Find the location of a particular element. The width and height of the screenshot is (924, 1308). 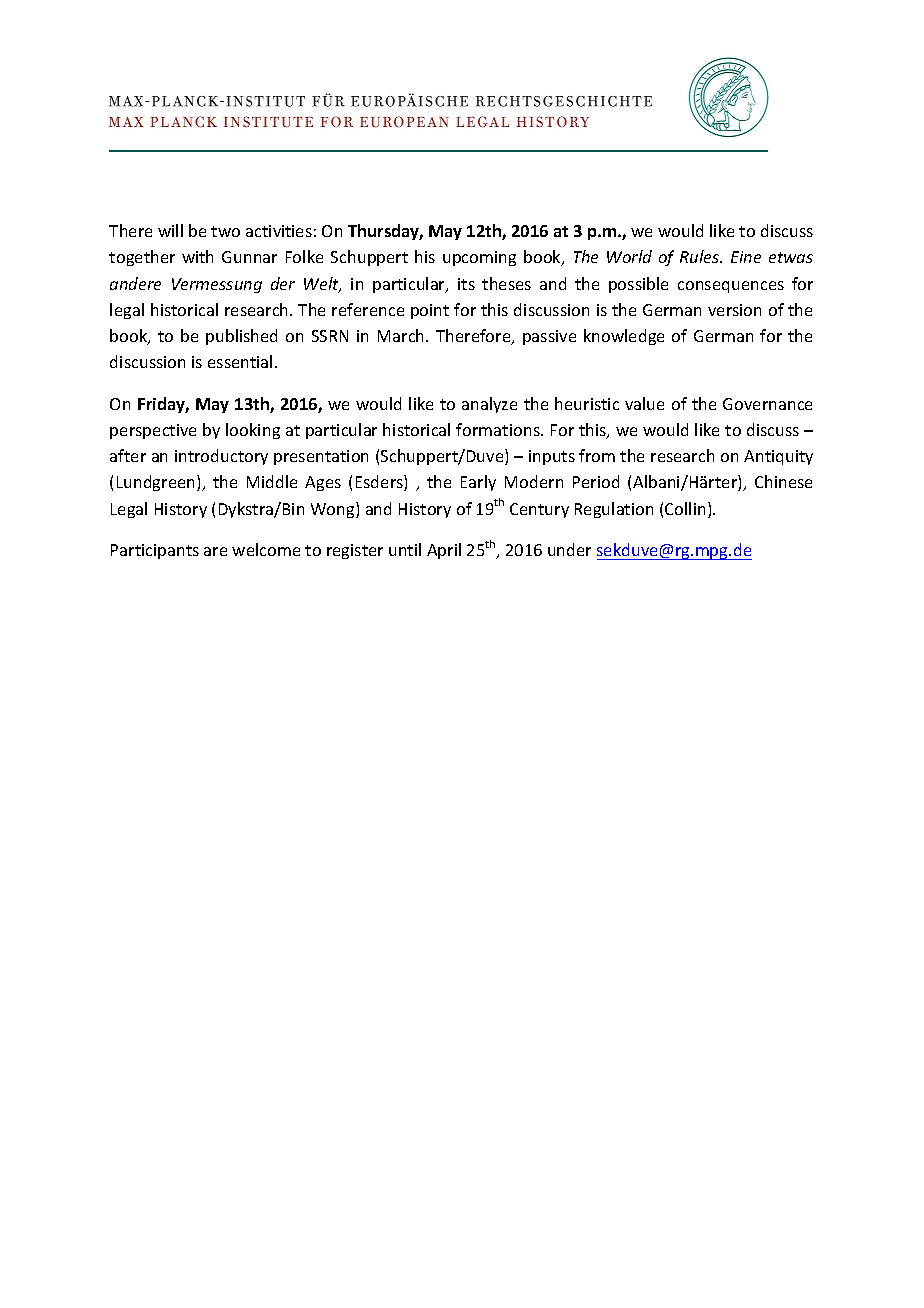

essential is located at coordinates (240, 361).
